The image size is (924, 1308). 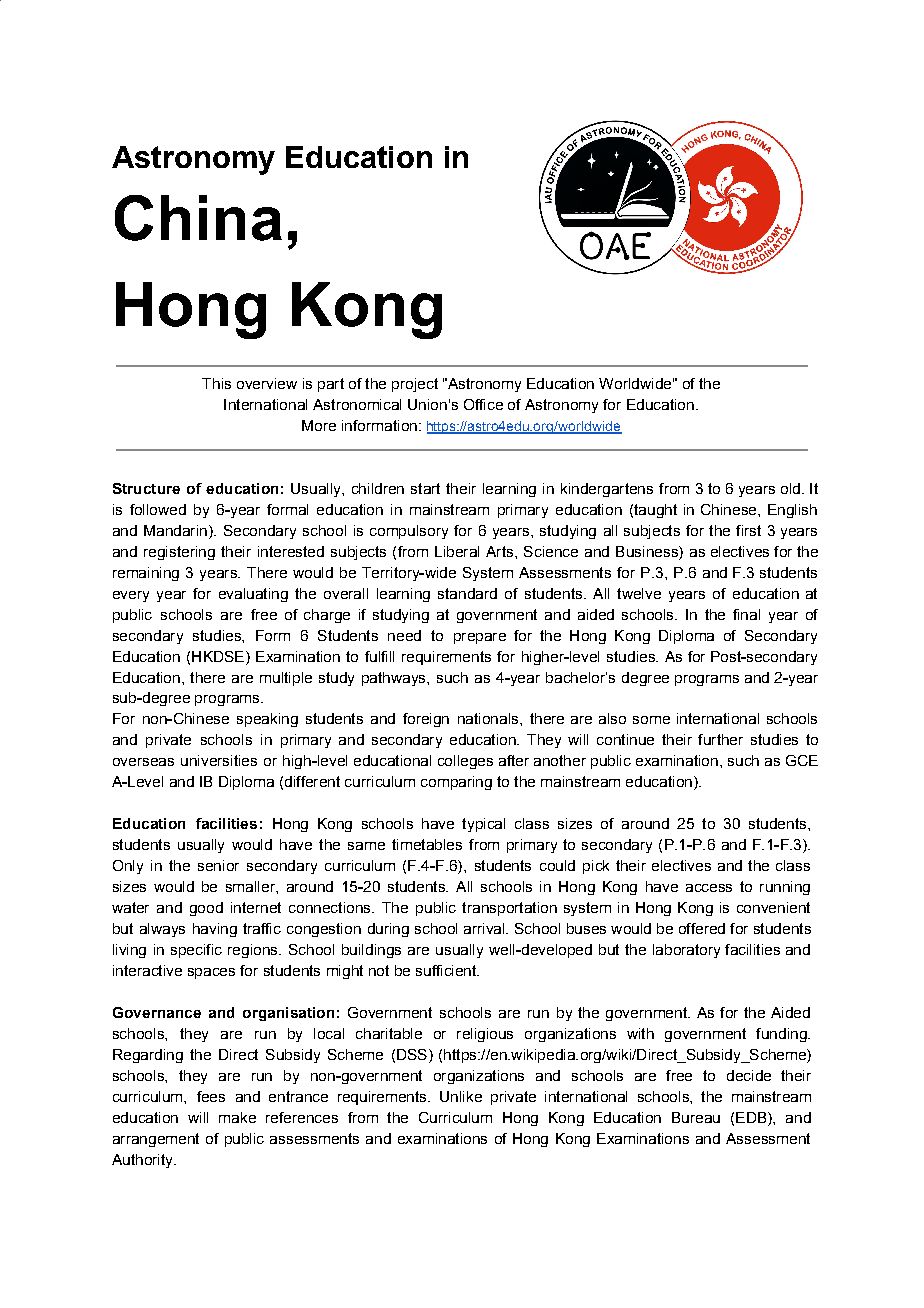 What do you see at coordinates (461, 1096) in the screenshot?
I see `Unlike` at bounding box center [461, 1096].
